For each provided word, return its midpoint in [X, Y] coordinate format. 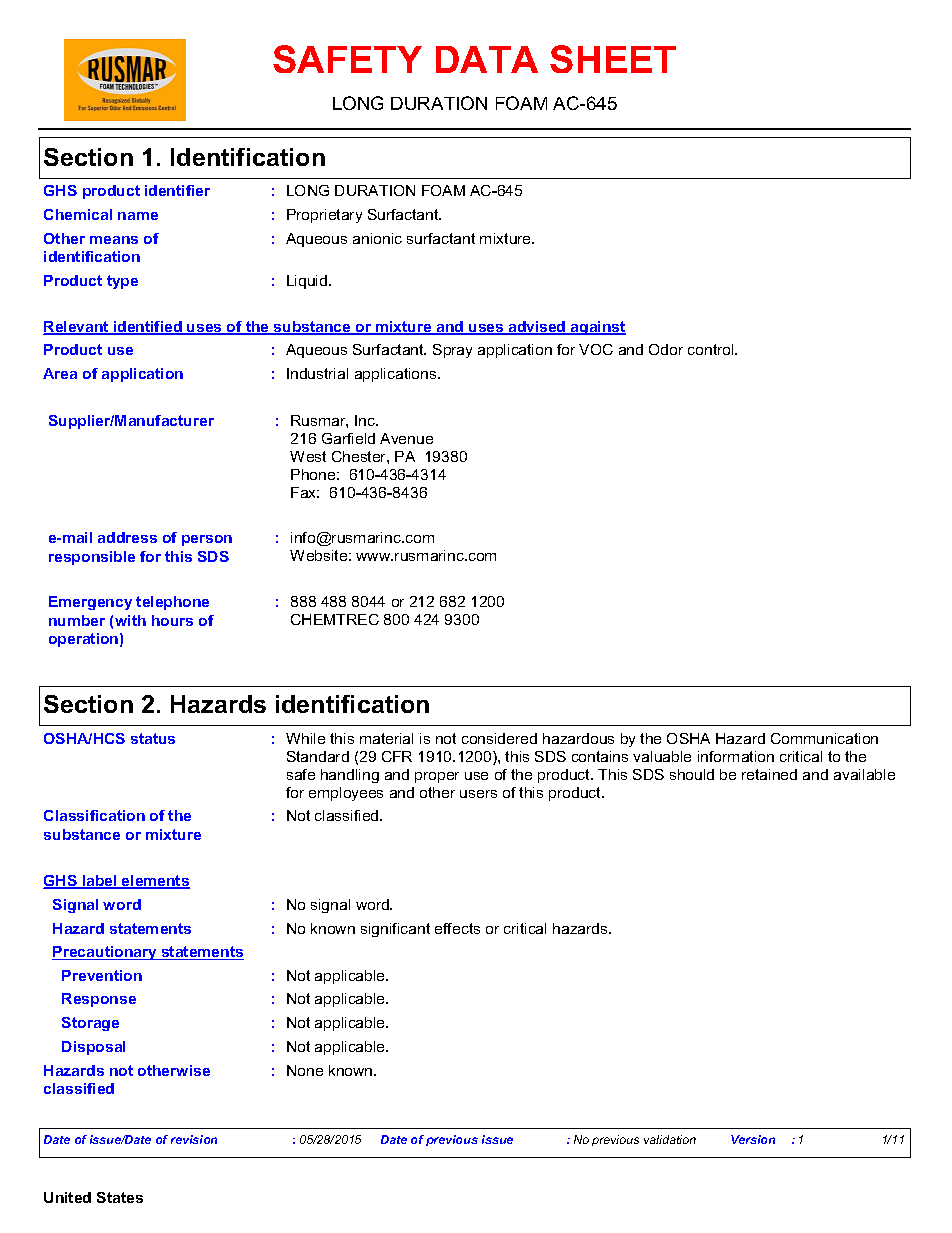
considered [499, 738]
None [305, 1070]
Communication [824, 738]
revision [194, 1139]
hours [172, 620]
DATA [487, 59]
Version [753, 1139]
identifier [177, 190]
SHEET [613, 59]
